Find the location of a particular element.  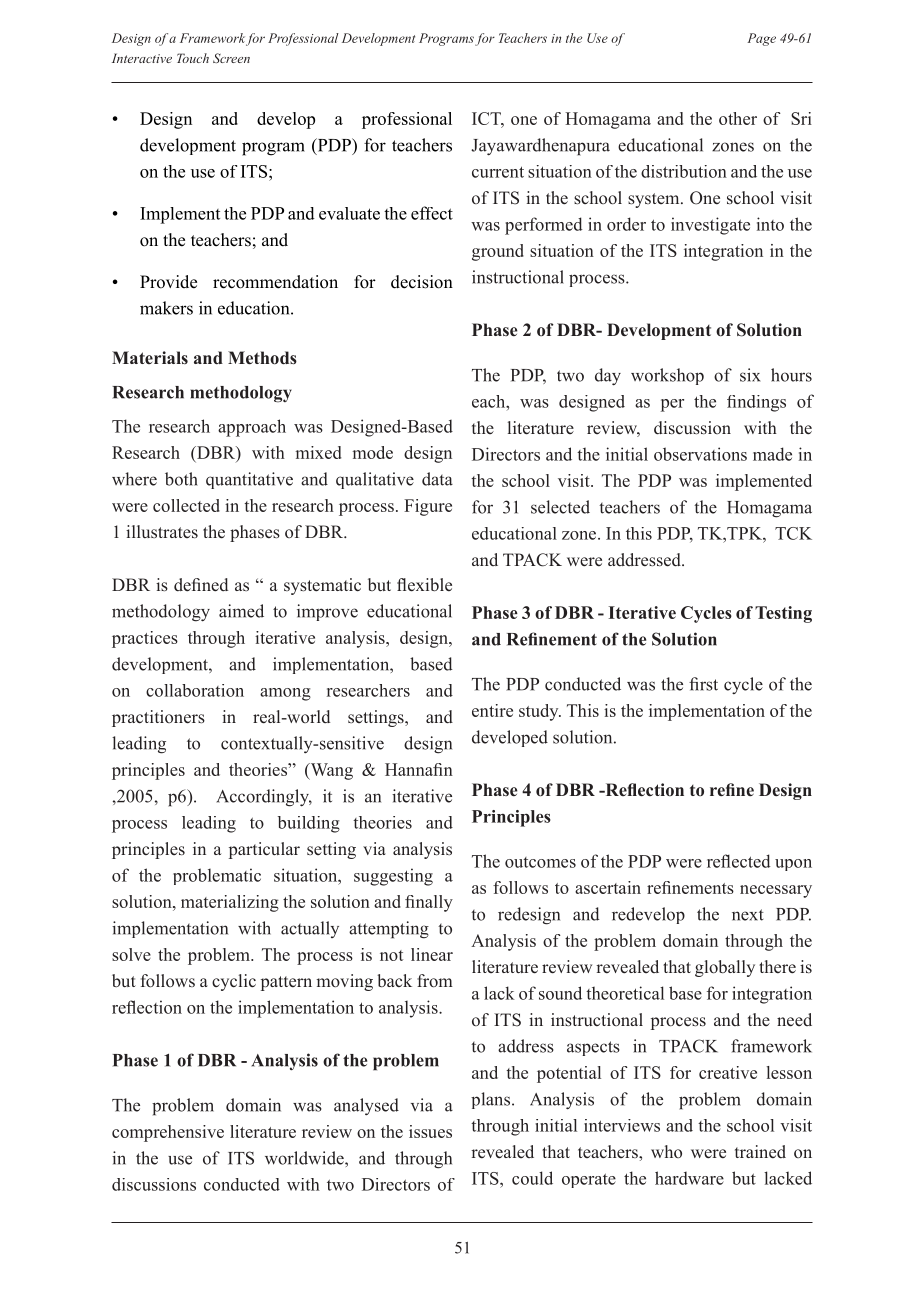

current is located at coordinates (498, 172).
